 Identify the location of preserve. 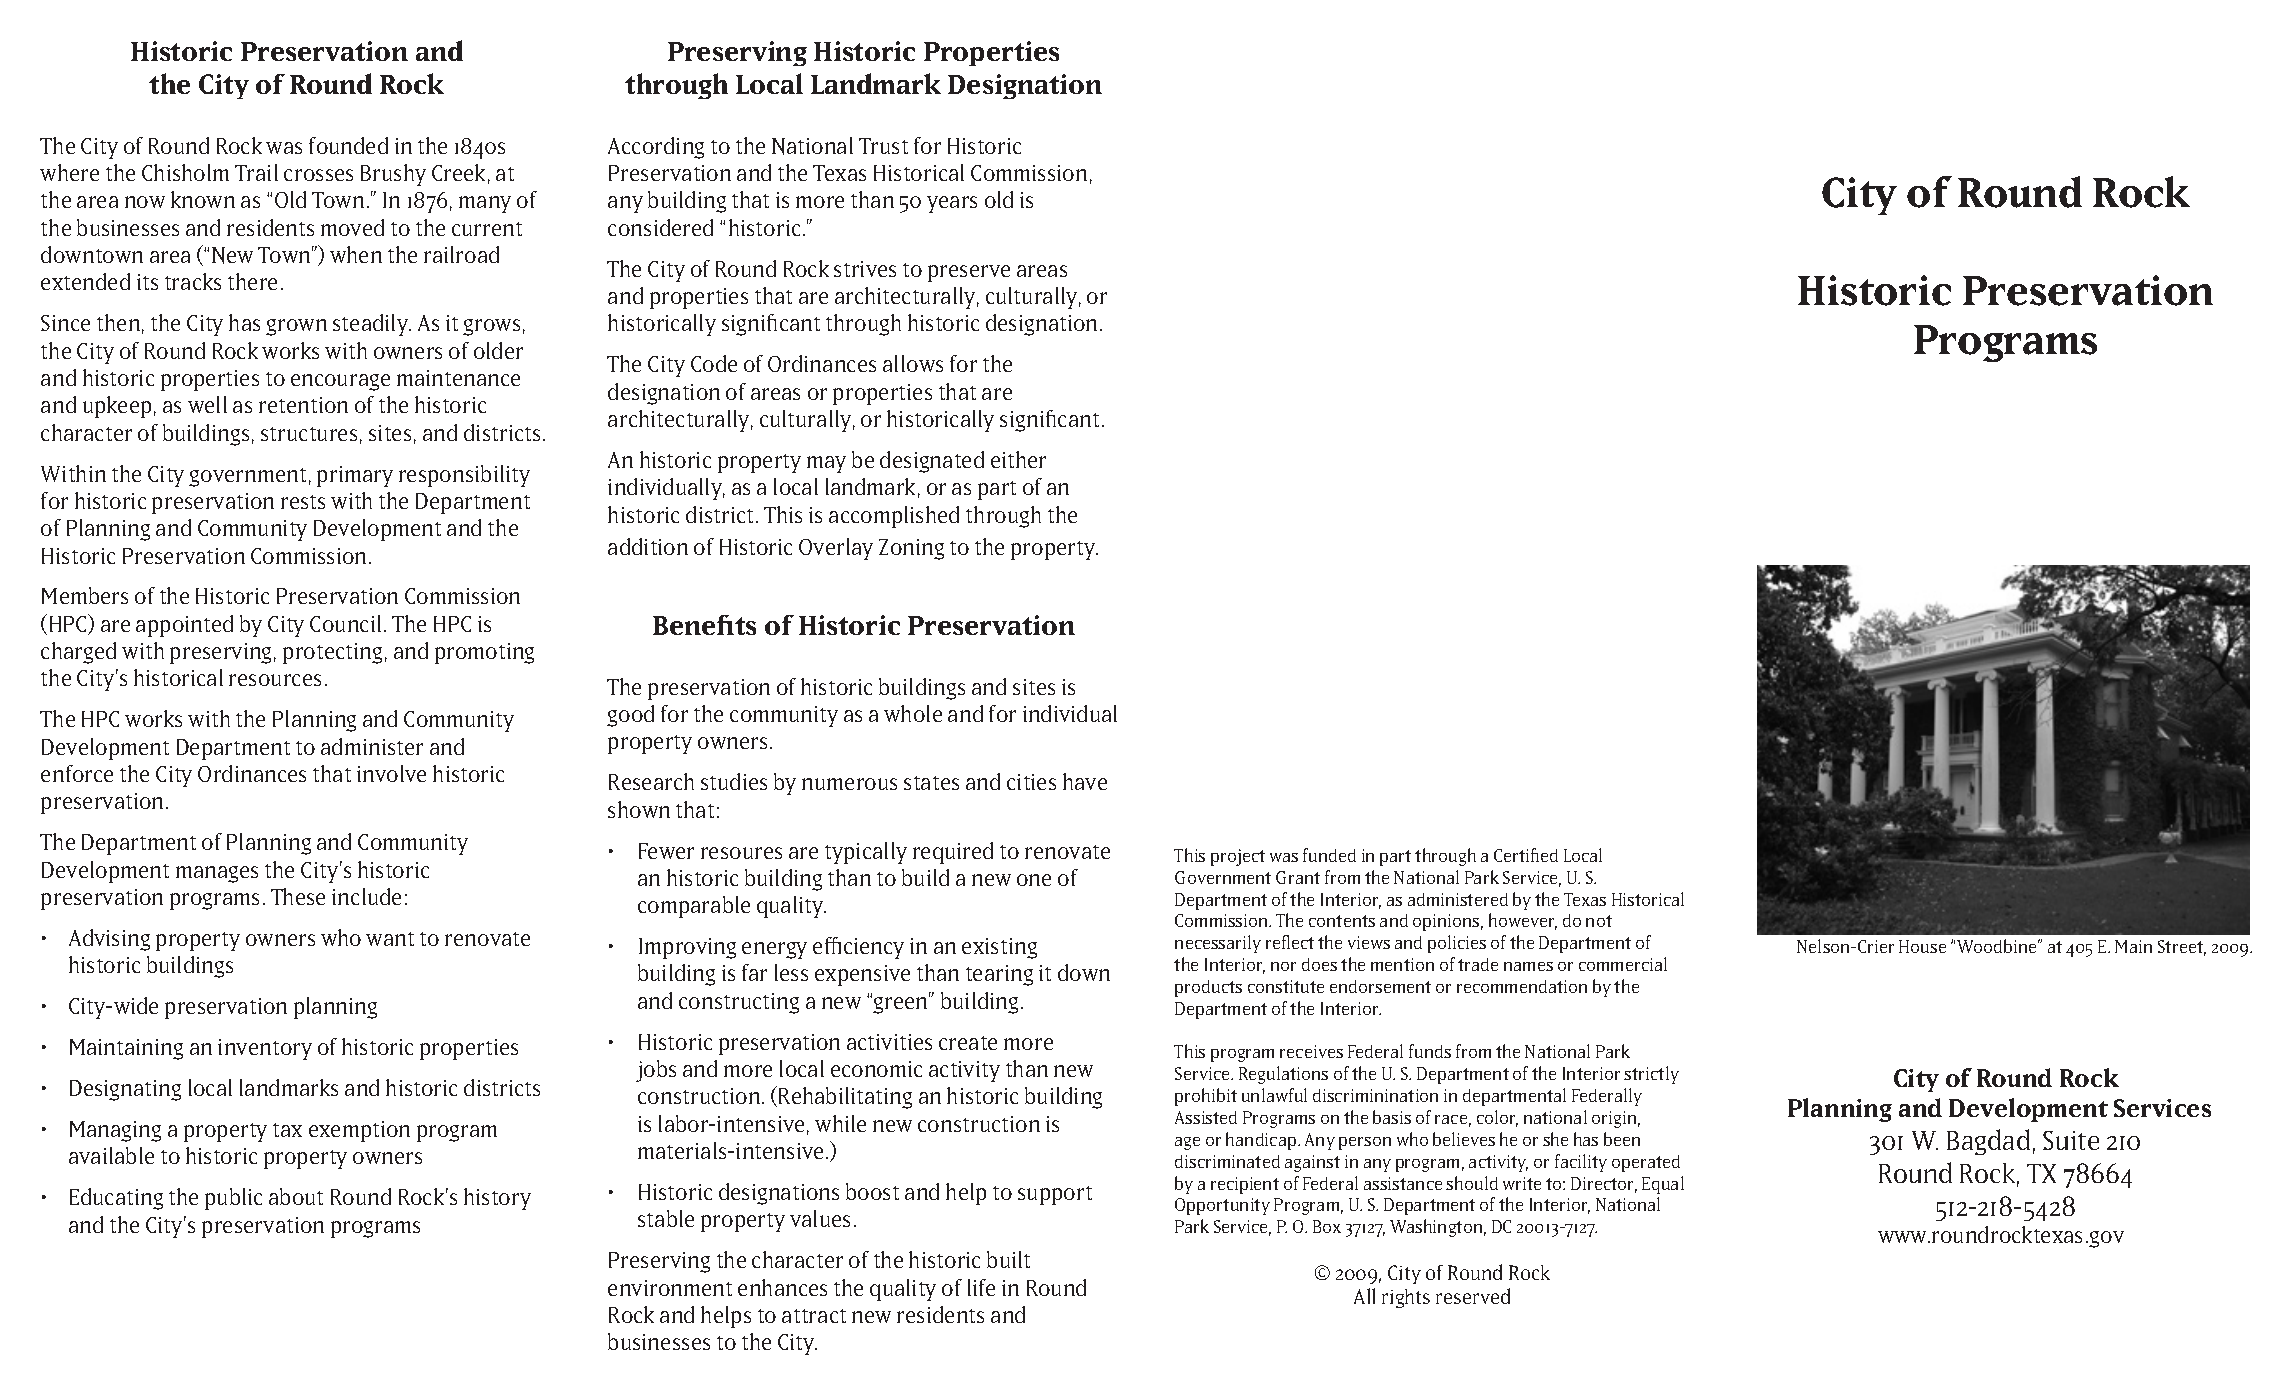
(969, 273).
